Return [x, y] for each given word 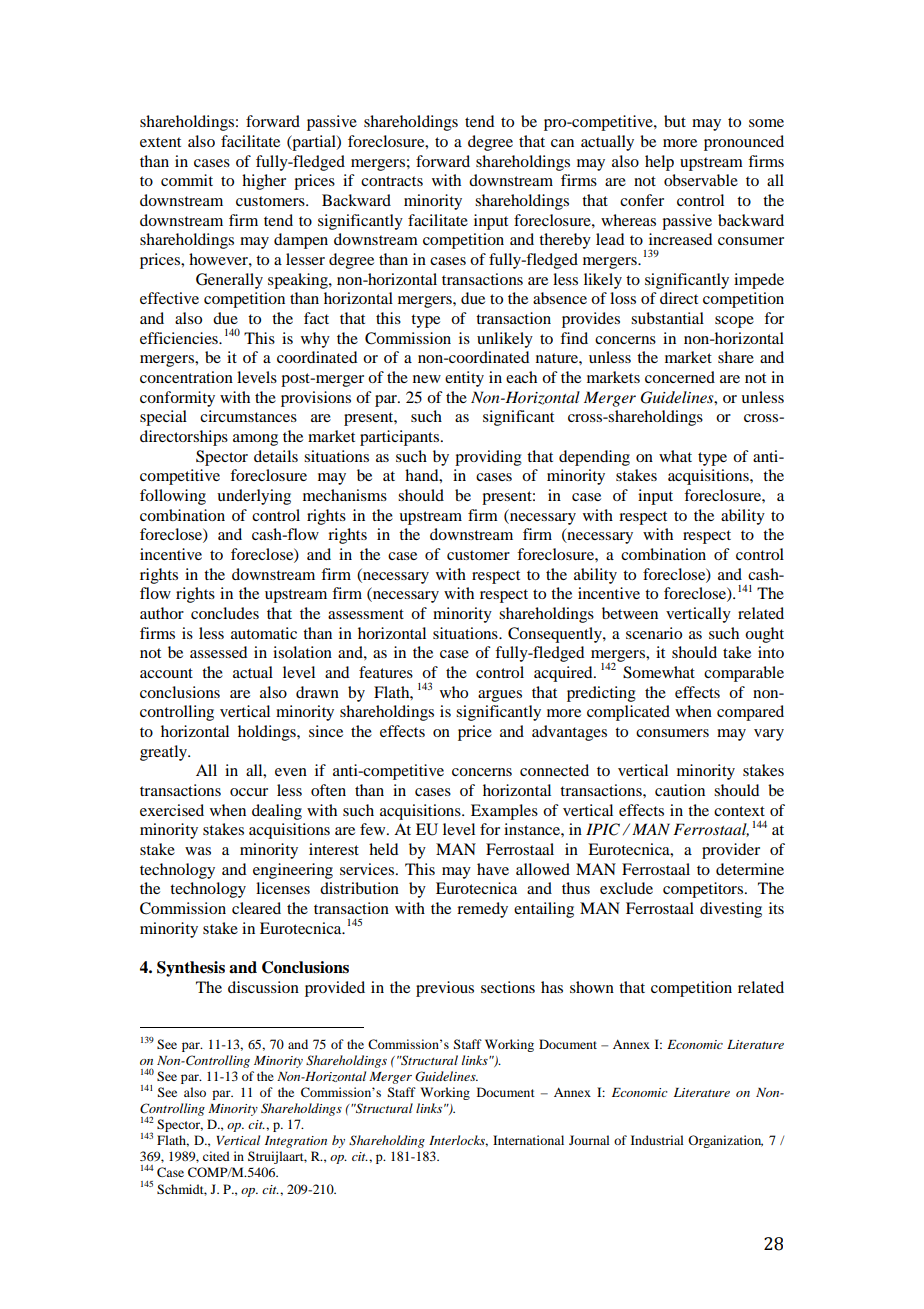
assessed [218, 652]
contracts [392, 181]
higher [264, 182]
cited [216, 1156]
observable [701, 180]
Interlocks [458, 1141]
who [454, 692]
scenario [654, 633]
